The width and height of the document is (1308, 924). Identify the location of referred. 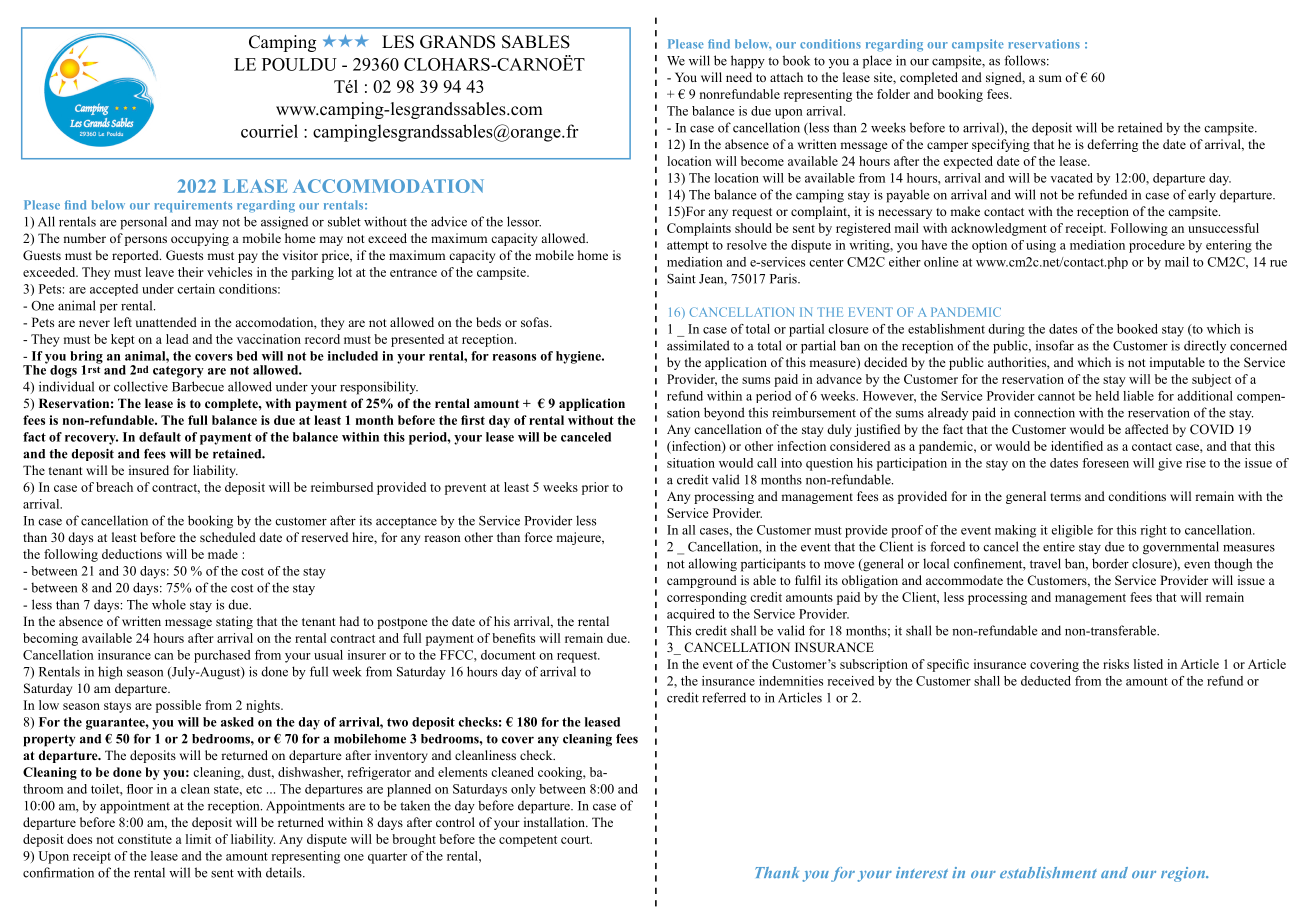
(724, 697).
